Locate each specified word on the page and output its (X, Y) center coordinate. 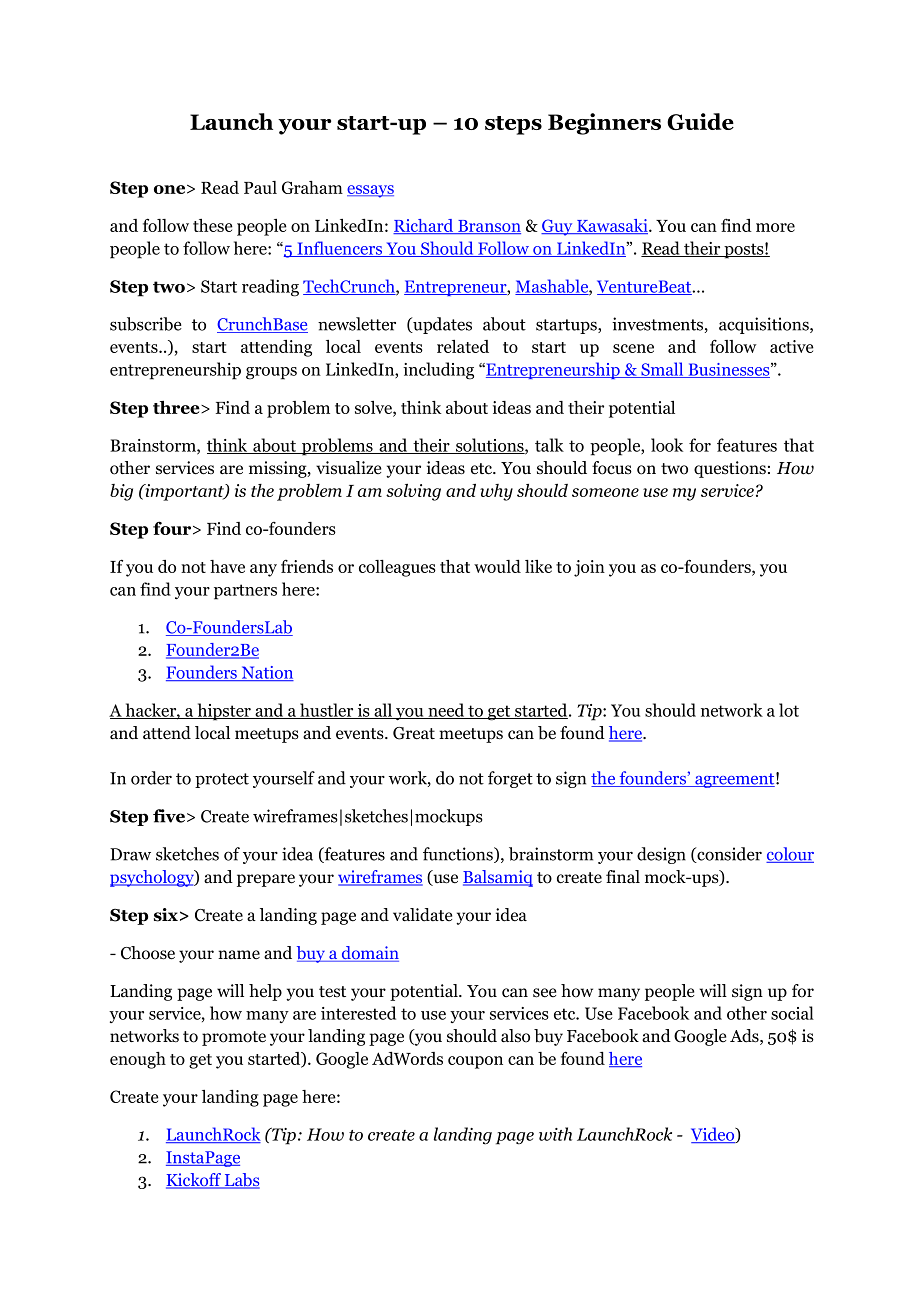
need (446, 711)
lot (789, 710)
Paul (260, 187)
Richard (424, 226)
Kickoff (195, 1181)
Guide (700, 121)
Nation (266, 673)
